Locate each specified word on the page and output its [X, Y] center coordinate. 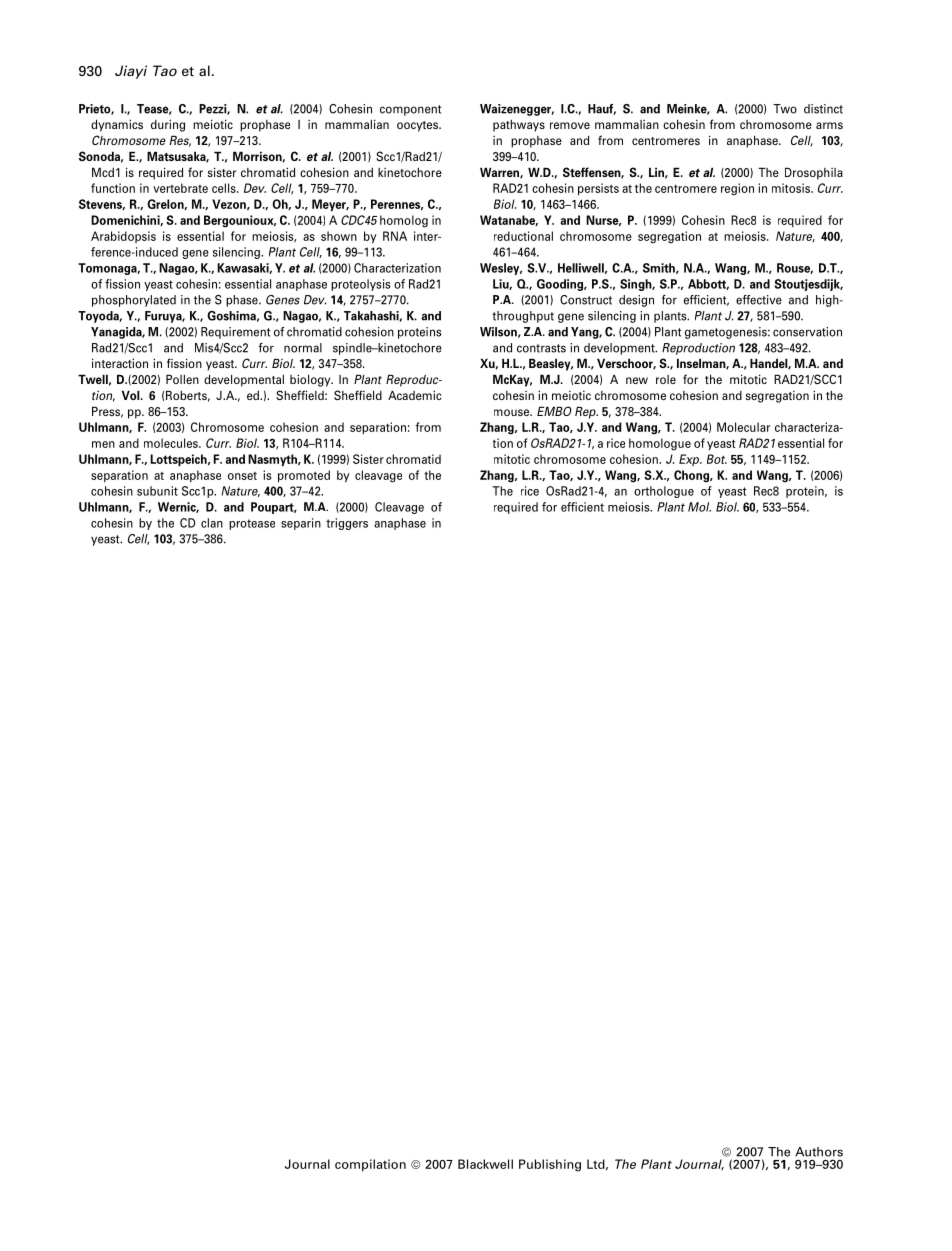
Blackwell [485, 1164]
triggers [347, 524]
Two [785, 109]
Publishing [550, 1165]
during [168, 125]
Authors [819, 1152]
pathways [519, 126]
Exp [690, 460]
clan [212, 523]
